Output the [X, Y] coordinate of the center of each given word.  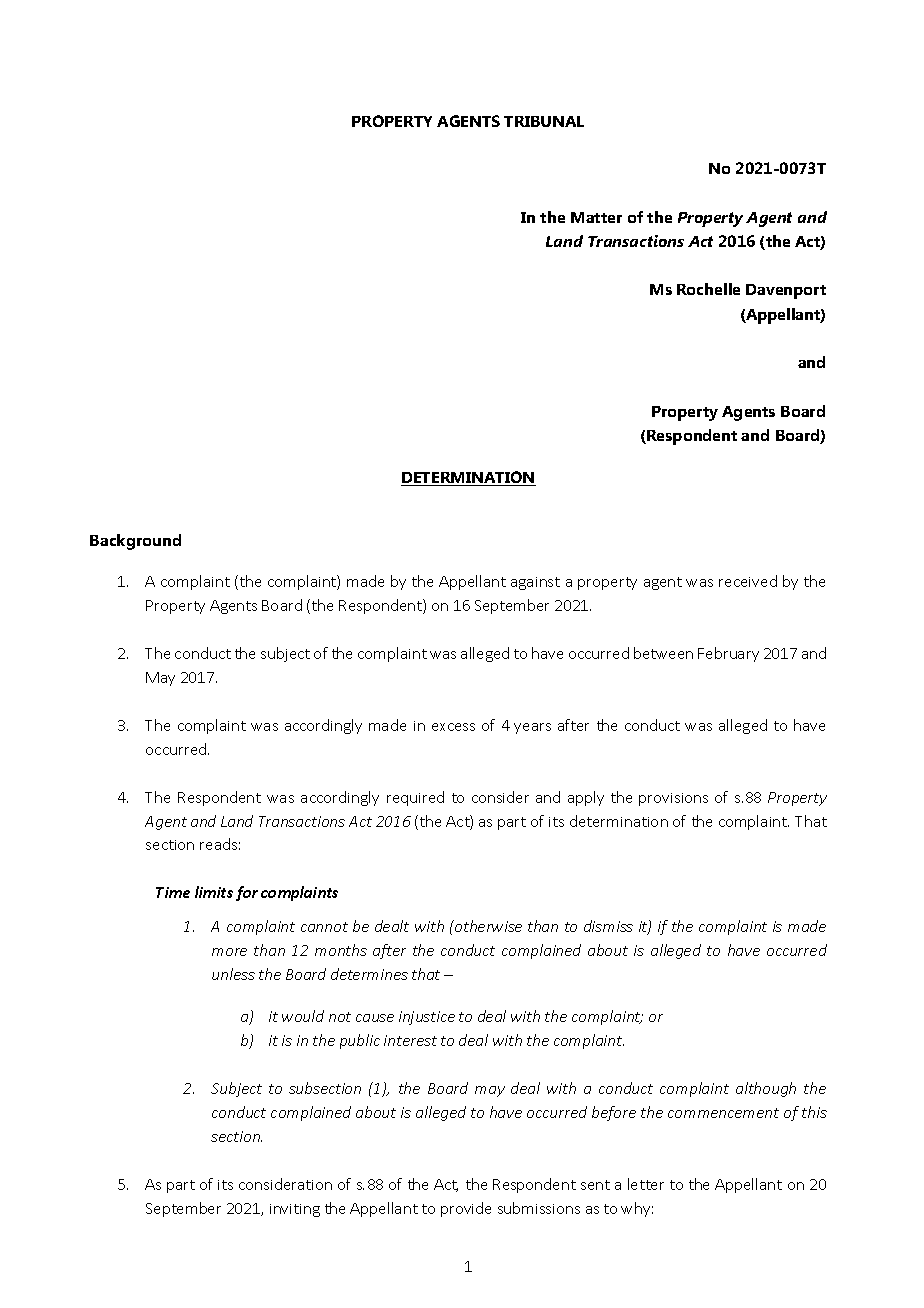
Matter [596, 217]
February [728, 654]
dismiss [608, 926]
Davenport [786, 291]
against [535, 583]
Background [135, 542]
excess [453, 727]
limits [214, 892]
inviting [295, 1210]
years [532, 728]
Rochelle [708, 289]
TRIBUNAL [544, 121]
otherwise [487, 926]
